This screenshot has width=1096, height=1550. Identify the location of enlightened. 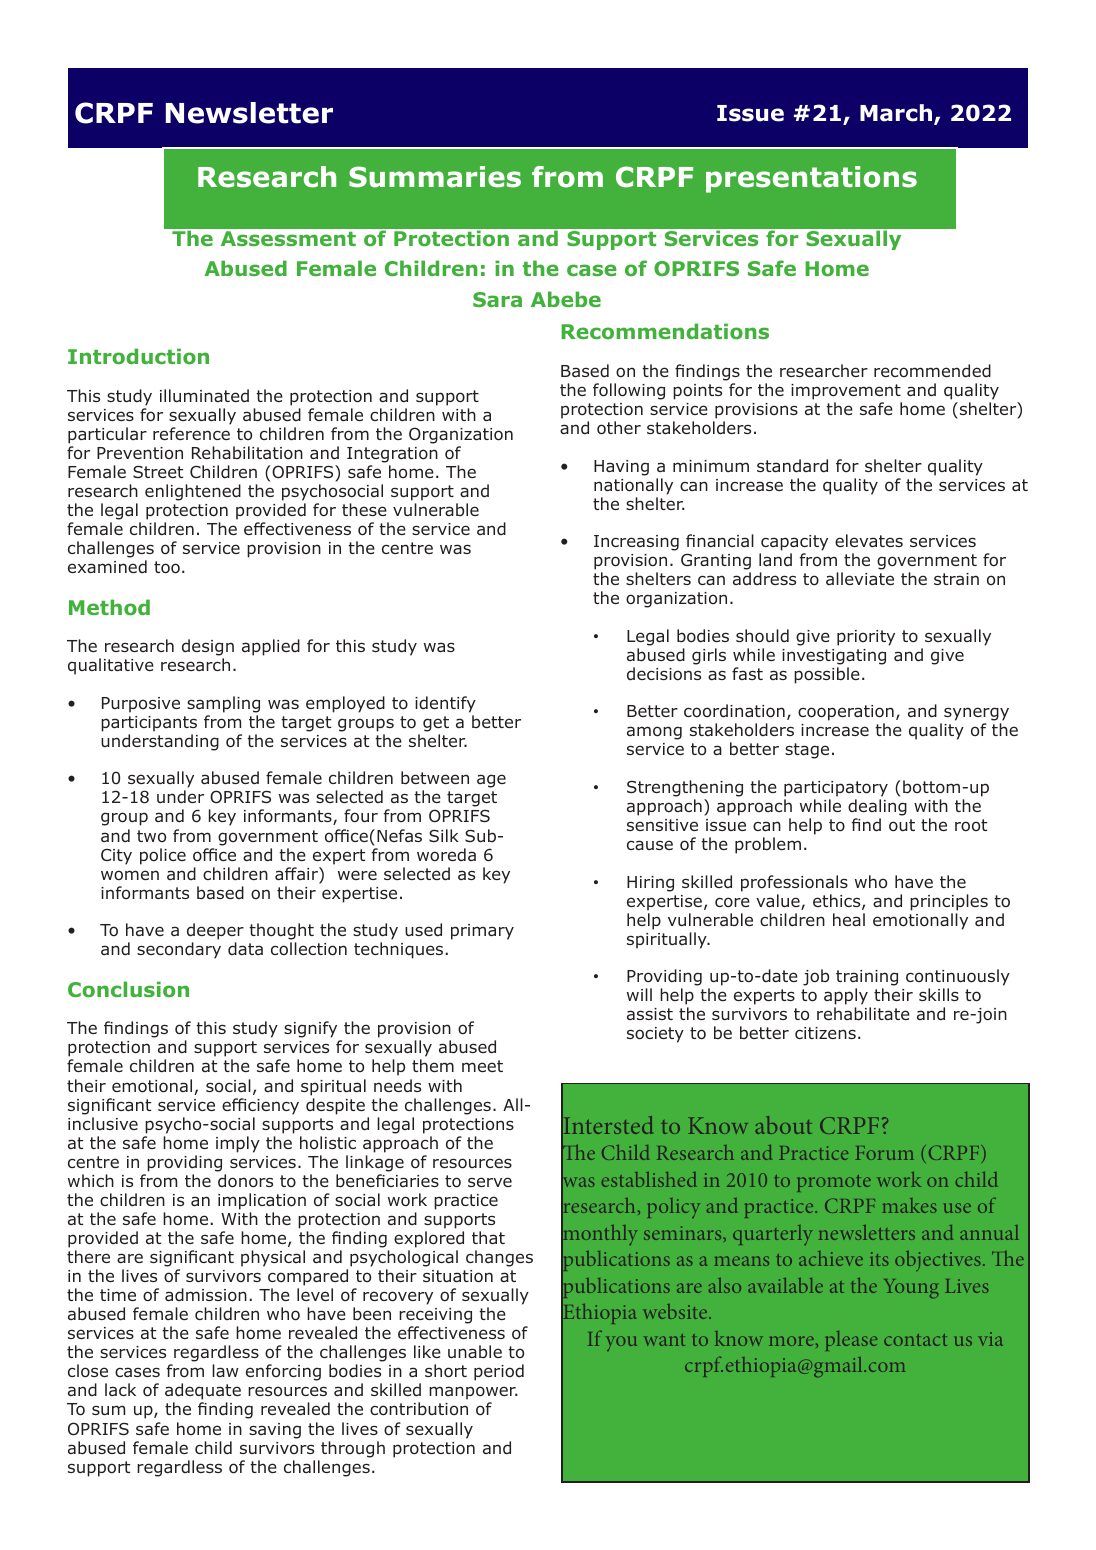
(193, 492).
